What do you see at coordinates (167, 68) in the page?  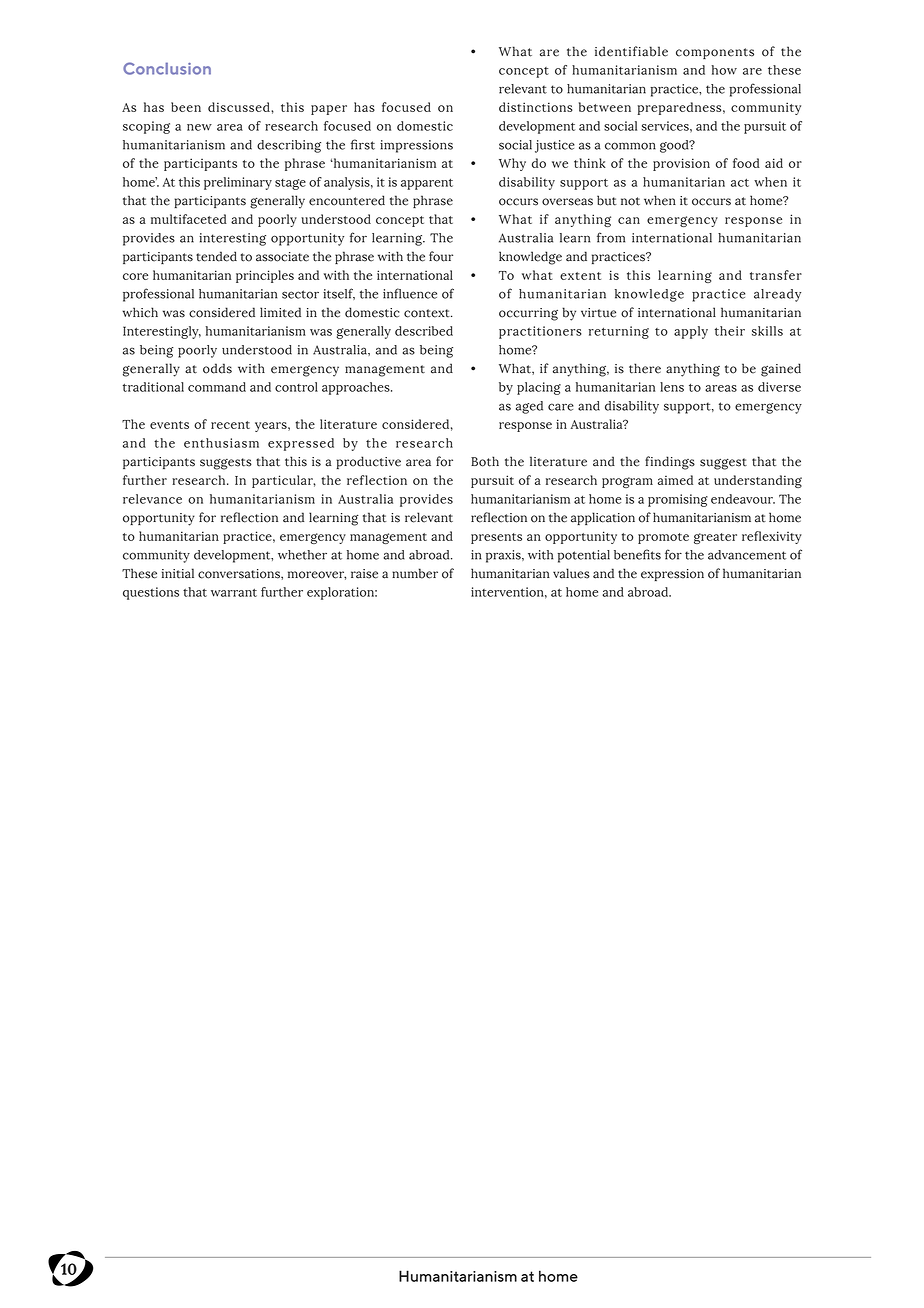 I see `Conclusion` at bounding box center [167, 68].
